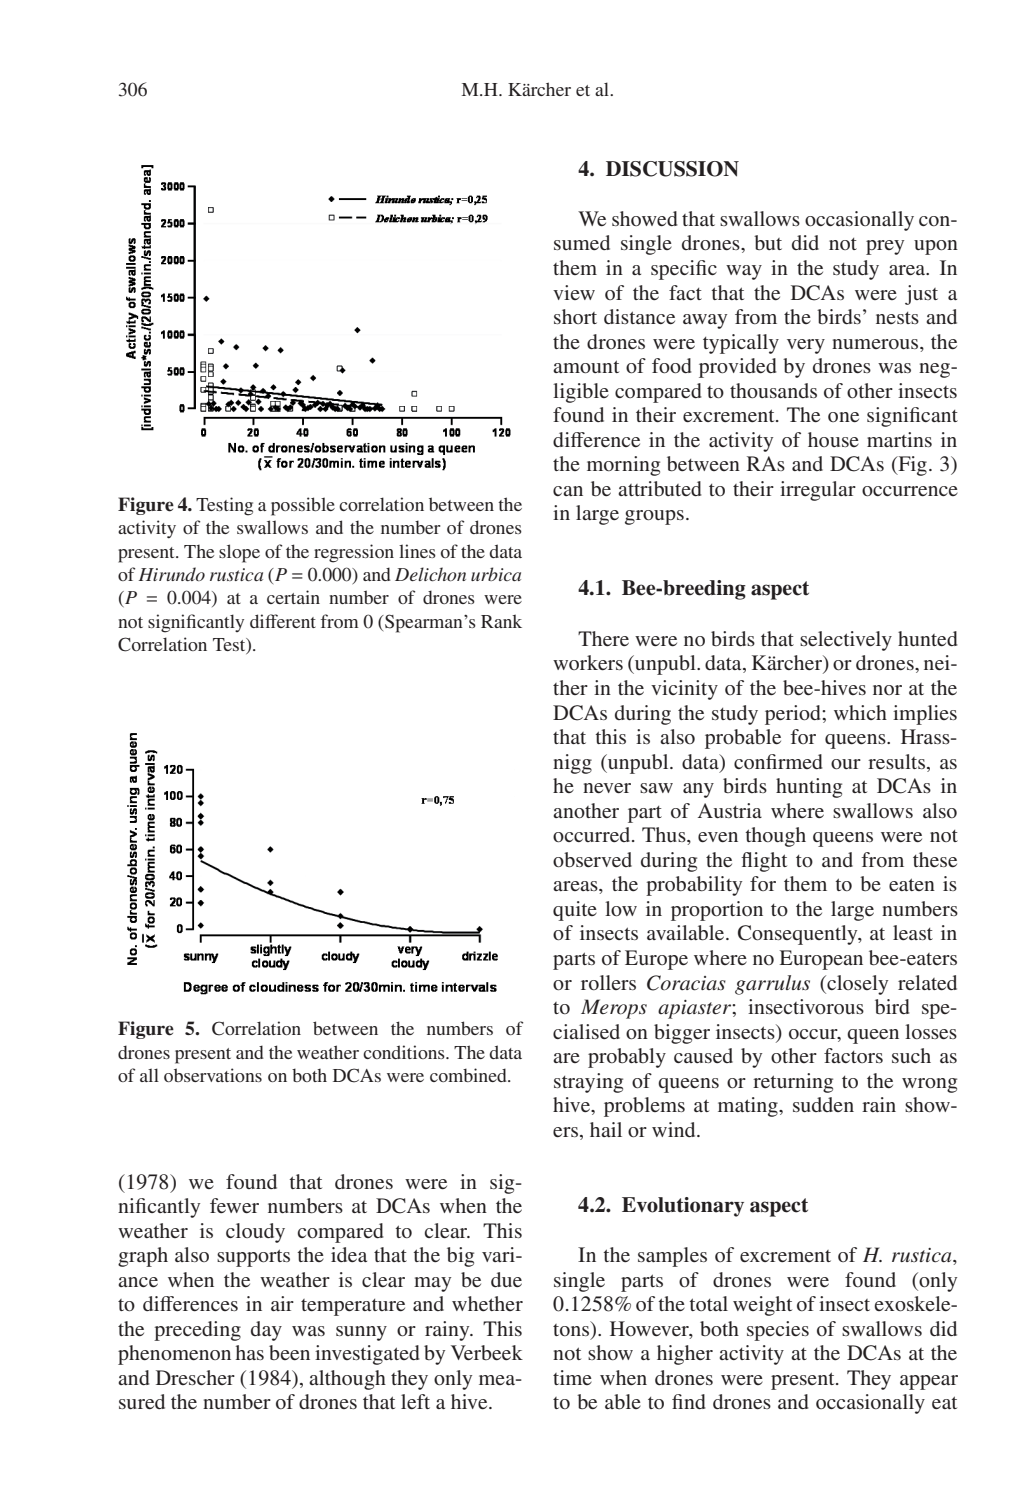 Image resolution: width=1026 pixels, height=1492 pixels. What do you see at coordinates (885, 247) in the screenshot?
I see `prey` at bounding box center [885, 247].
